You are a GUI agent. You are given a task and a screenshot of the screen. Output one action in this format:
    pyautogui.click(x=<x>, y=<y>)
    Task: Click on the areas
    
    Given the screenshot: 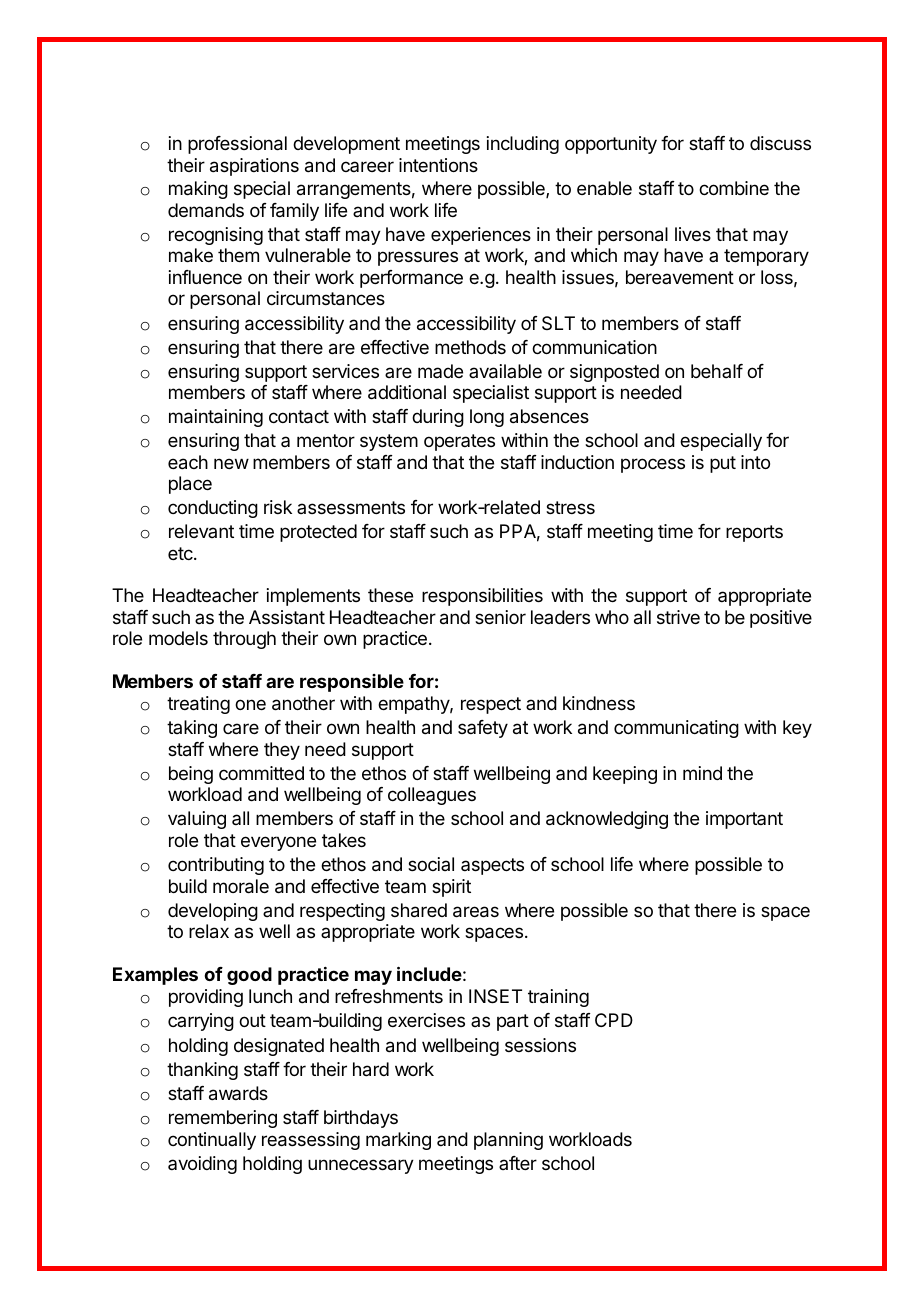 What is the action you would take?
    pyautogui.click(x=476, y=912)
